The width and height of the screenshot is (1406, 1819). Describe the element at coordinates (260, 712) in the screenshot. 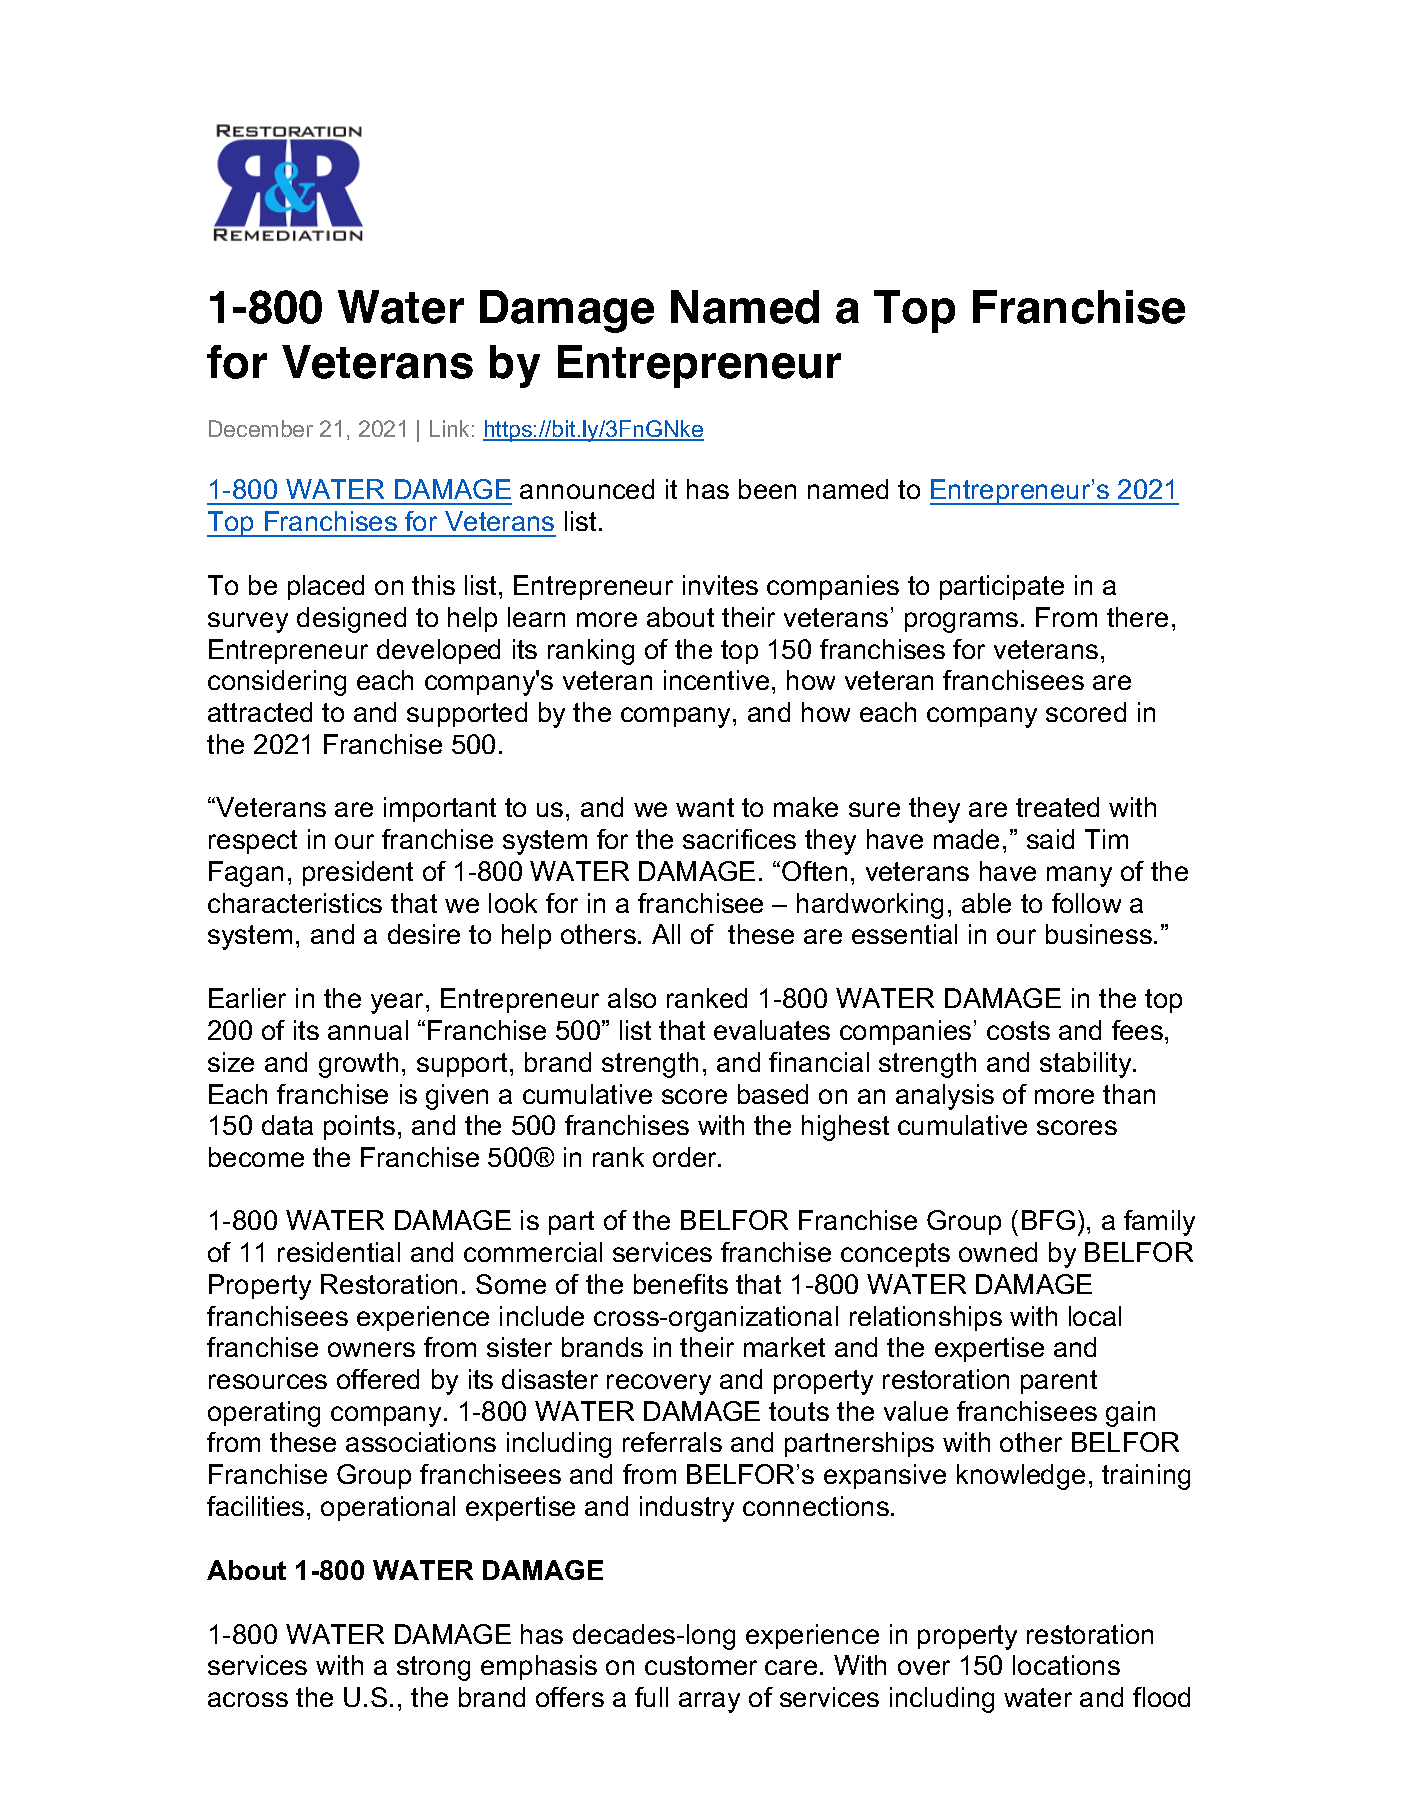

I see `attracted` at that location.
